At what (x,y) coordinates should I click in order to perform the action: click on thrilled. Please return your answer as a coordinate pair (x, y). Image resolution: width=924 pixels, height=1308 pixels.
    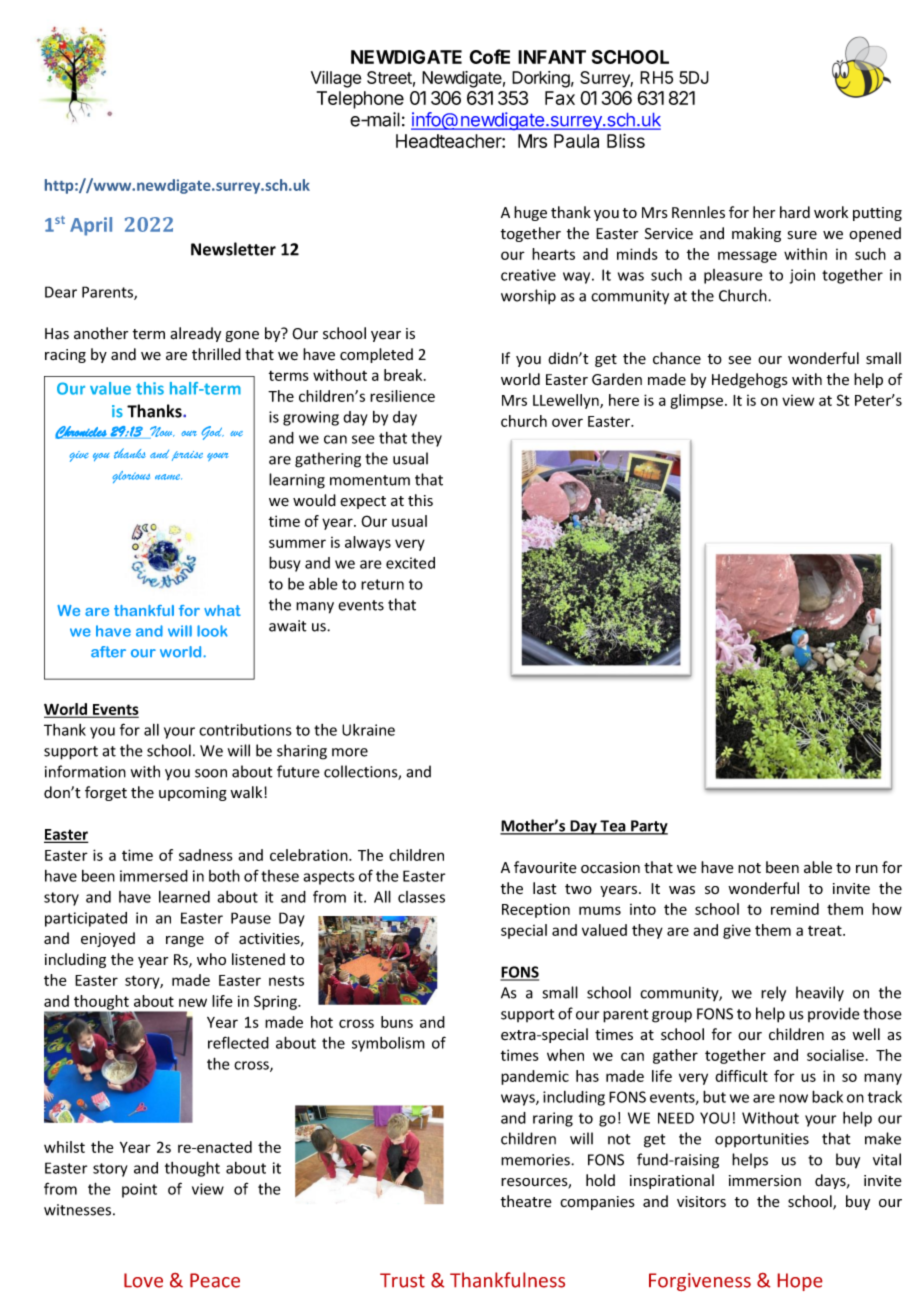
    Looking at the image, I should click on (216, 354).
